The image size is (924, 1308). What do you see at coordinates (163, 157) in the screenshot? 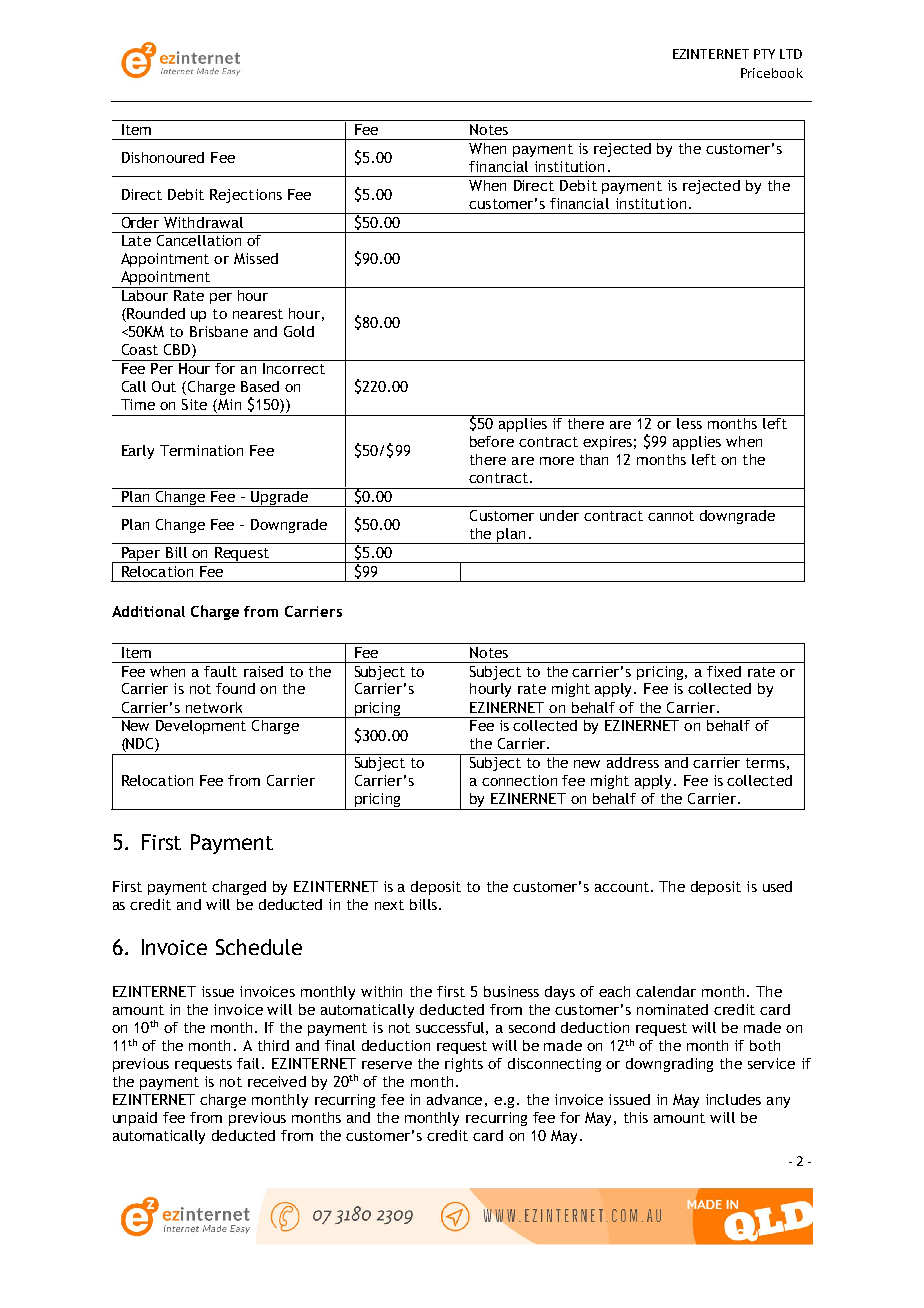
I see `Dishonoured` at bounding box center [163, 157].
